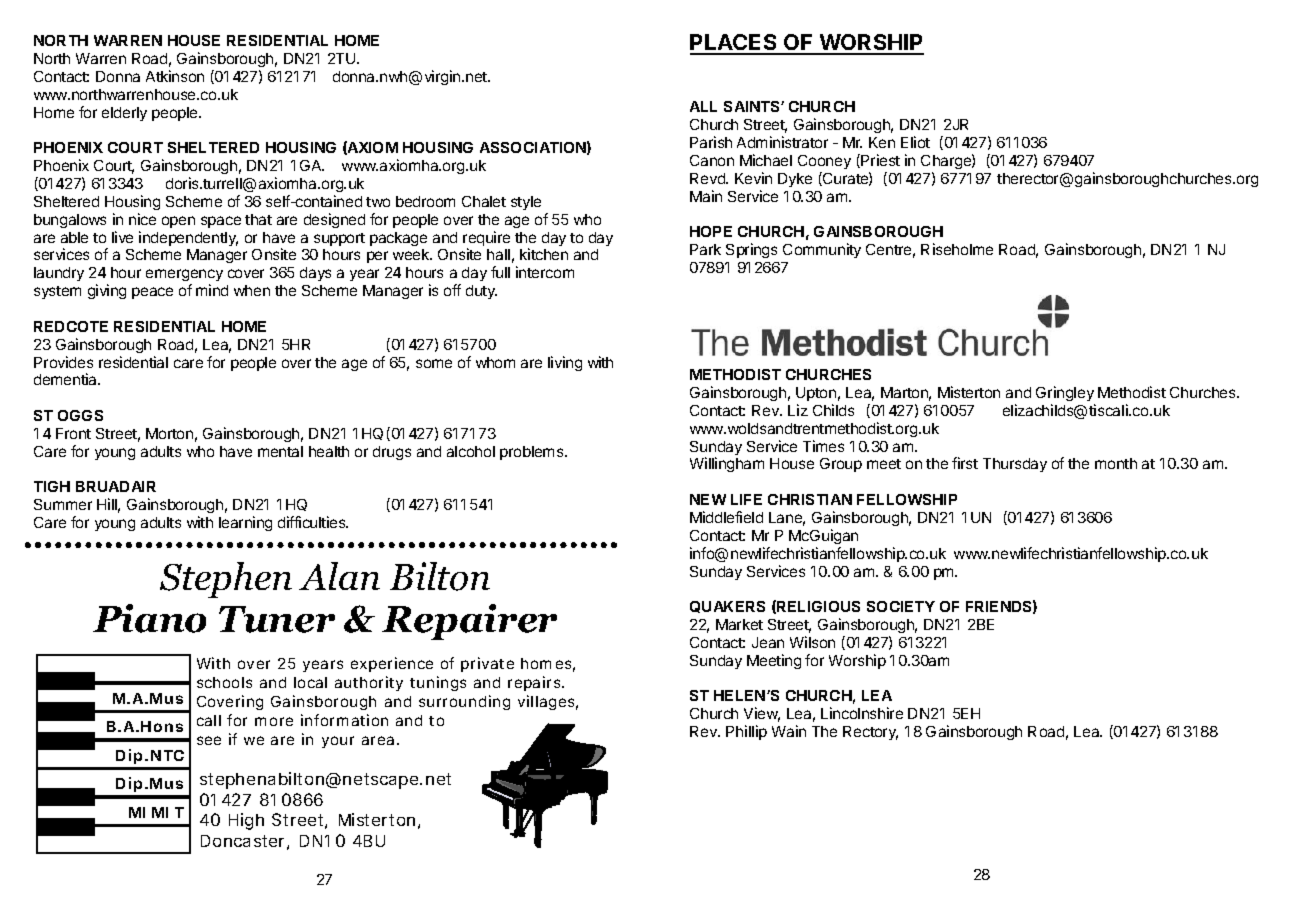  I want to click on Atkinson, so click(175, 76).
